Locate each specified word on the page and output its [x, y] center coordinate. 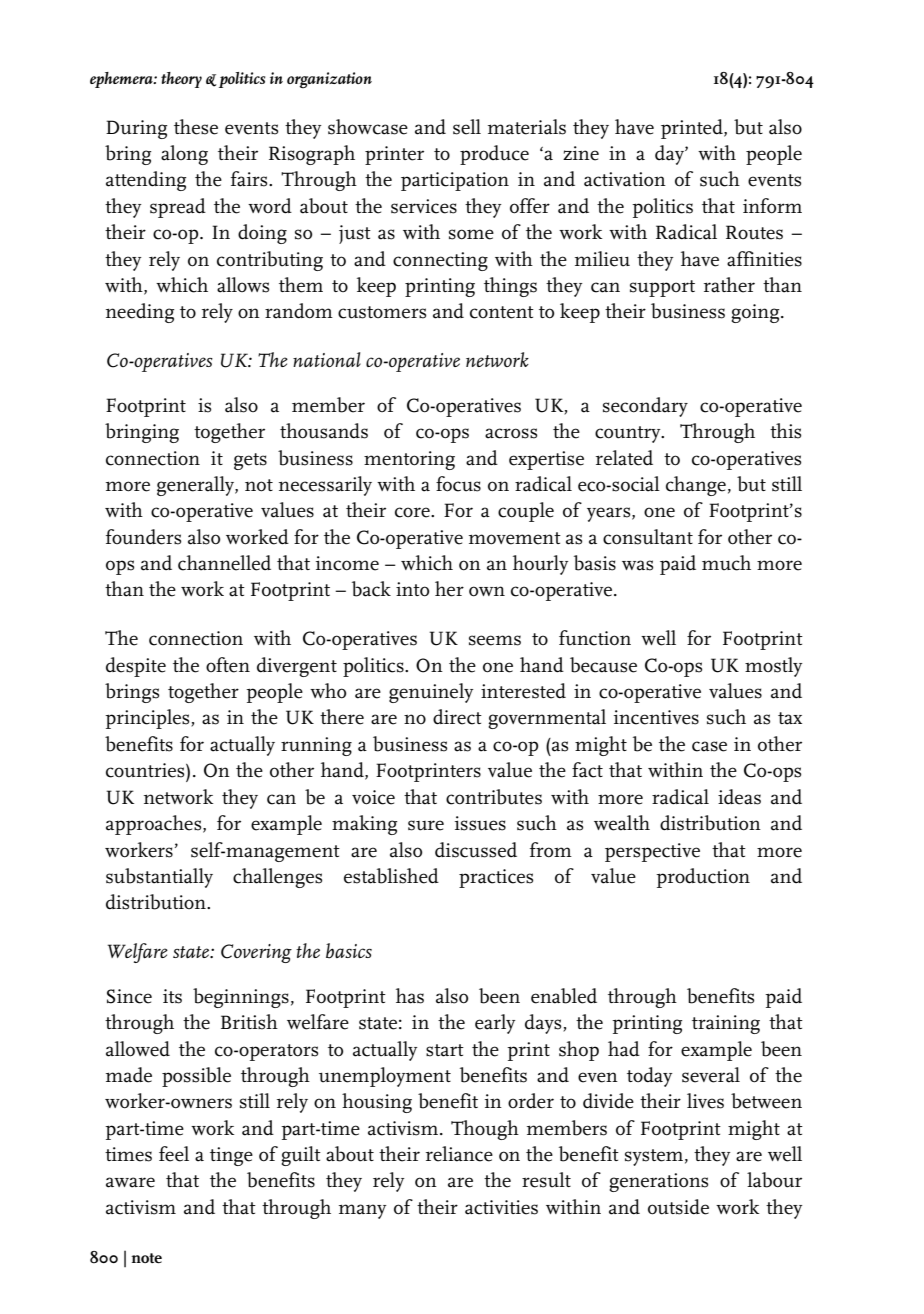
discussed [476, 850]
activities [501, 1207]
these [196, 127]
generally [196, 486]
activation [625, 179]
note [146, 1258]
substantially [159, 878]
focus [458, 484]
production [703, 878]
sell [467, 127]
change [696, 486]
